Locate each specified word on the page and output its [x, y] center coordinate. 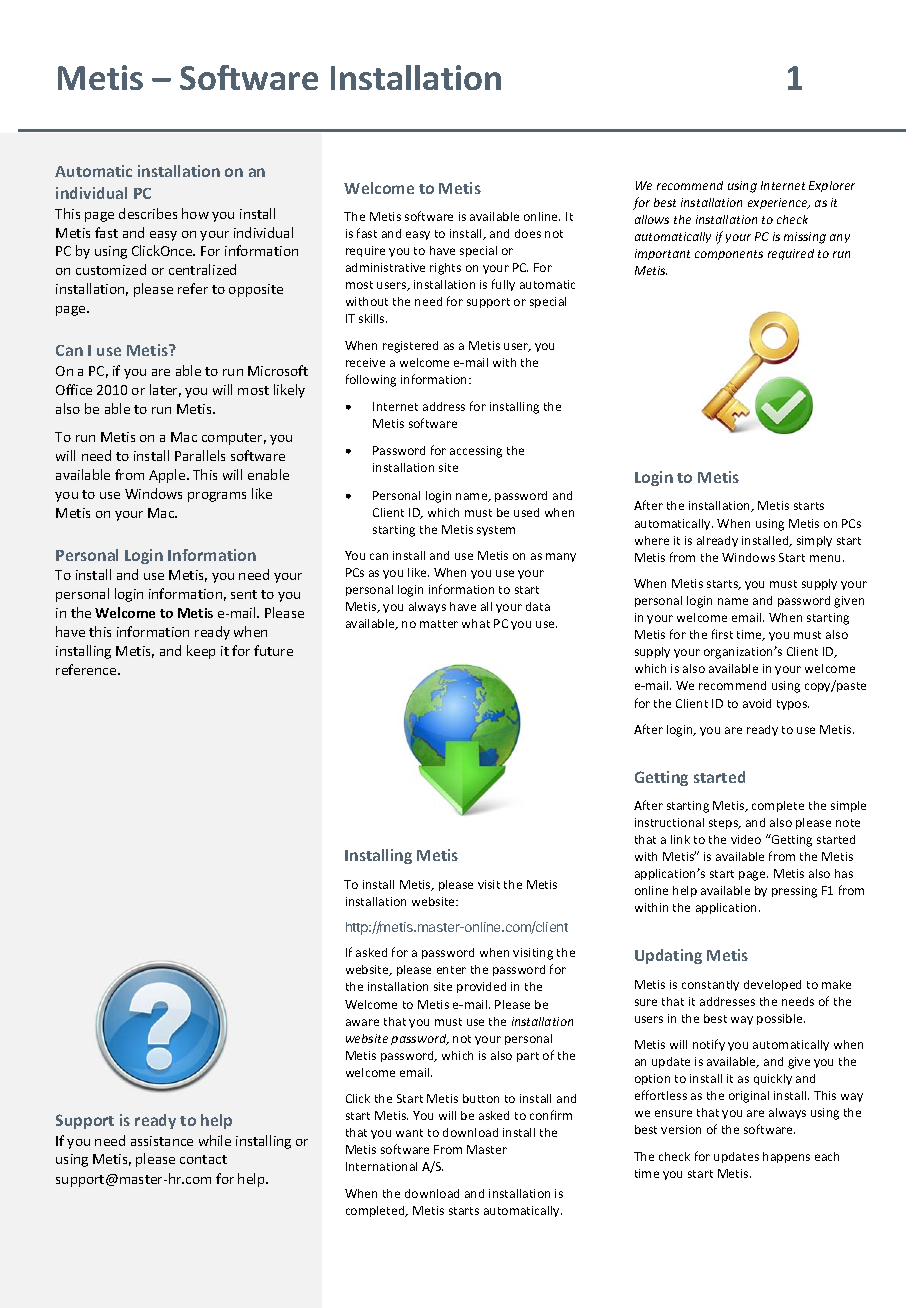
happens [786, 1157]
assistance [162, 1141]
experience [779, 203]
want [409, 1133]
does [528, 233]
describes [148, 213]
